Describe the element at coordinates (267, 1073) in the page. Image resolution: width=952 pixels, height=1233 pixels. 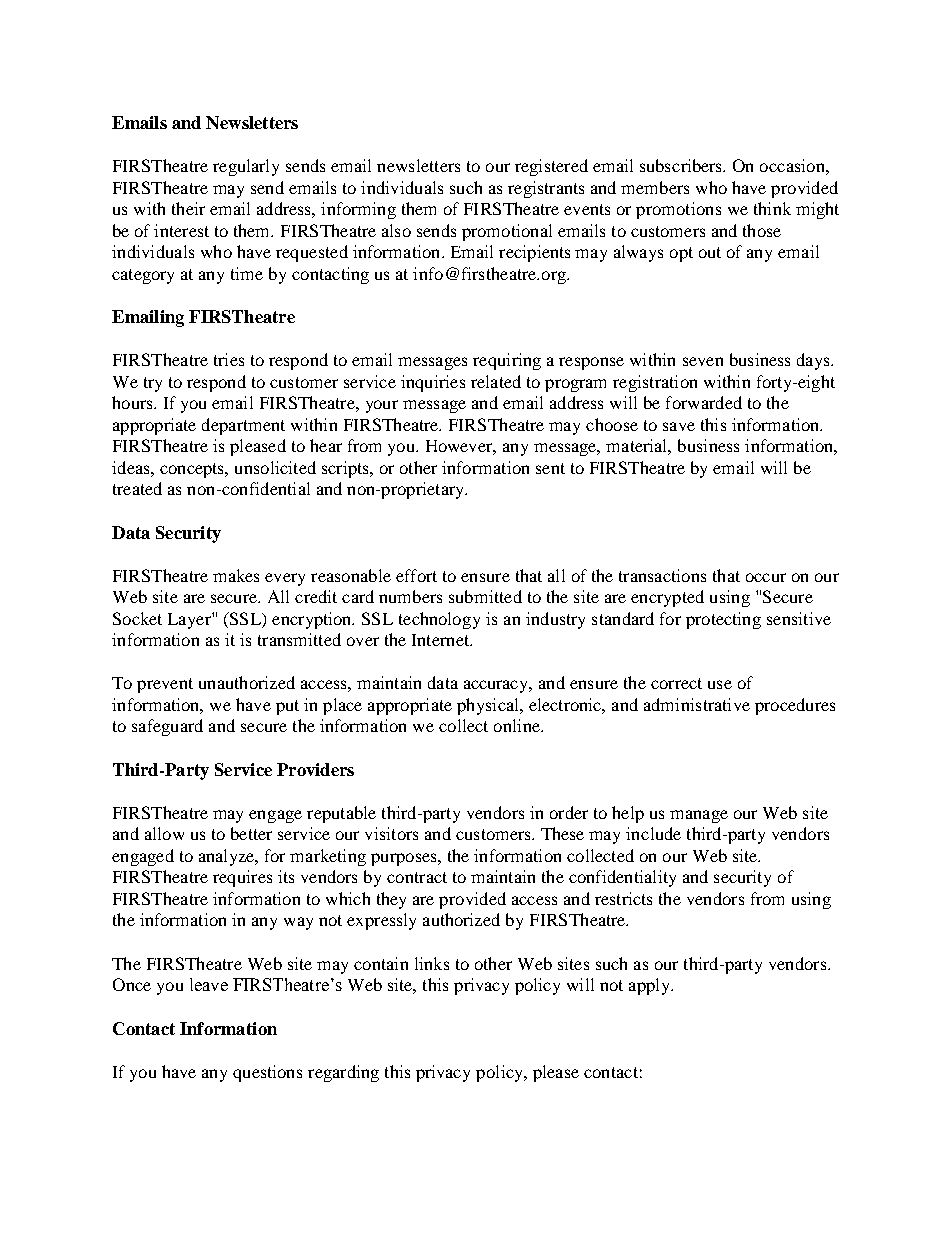
I see `questions` at that location.
